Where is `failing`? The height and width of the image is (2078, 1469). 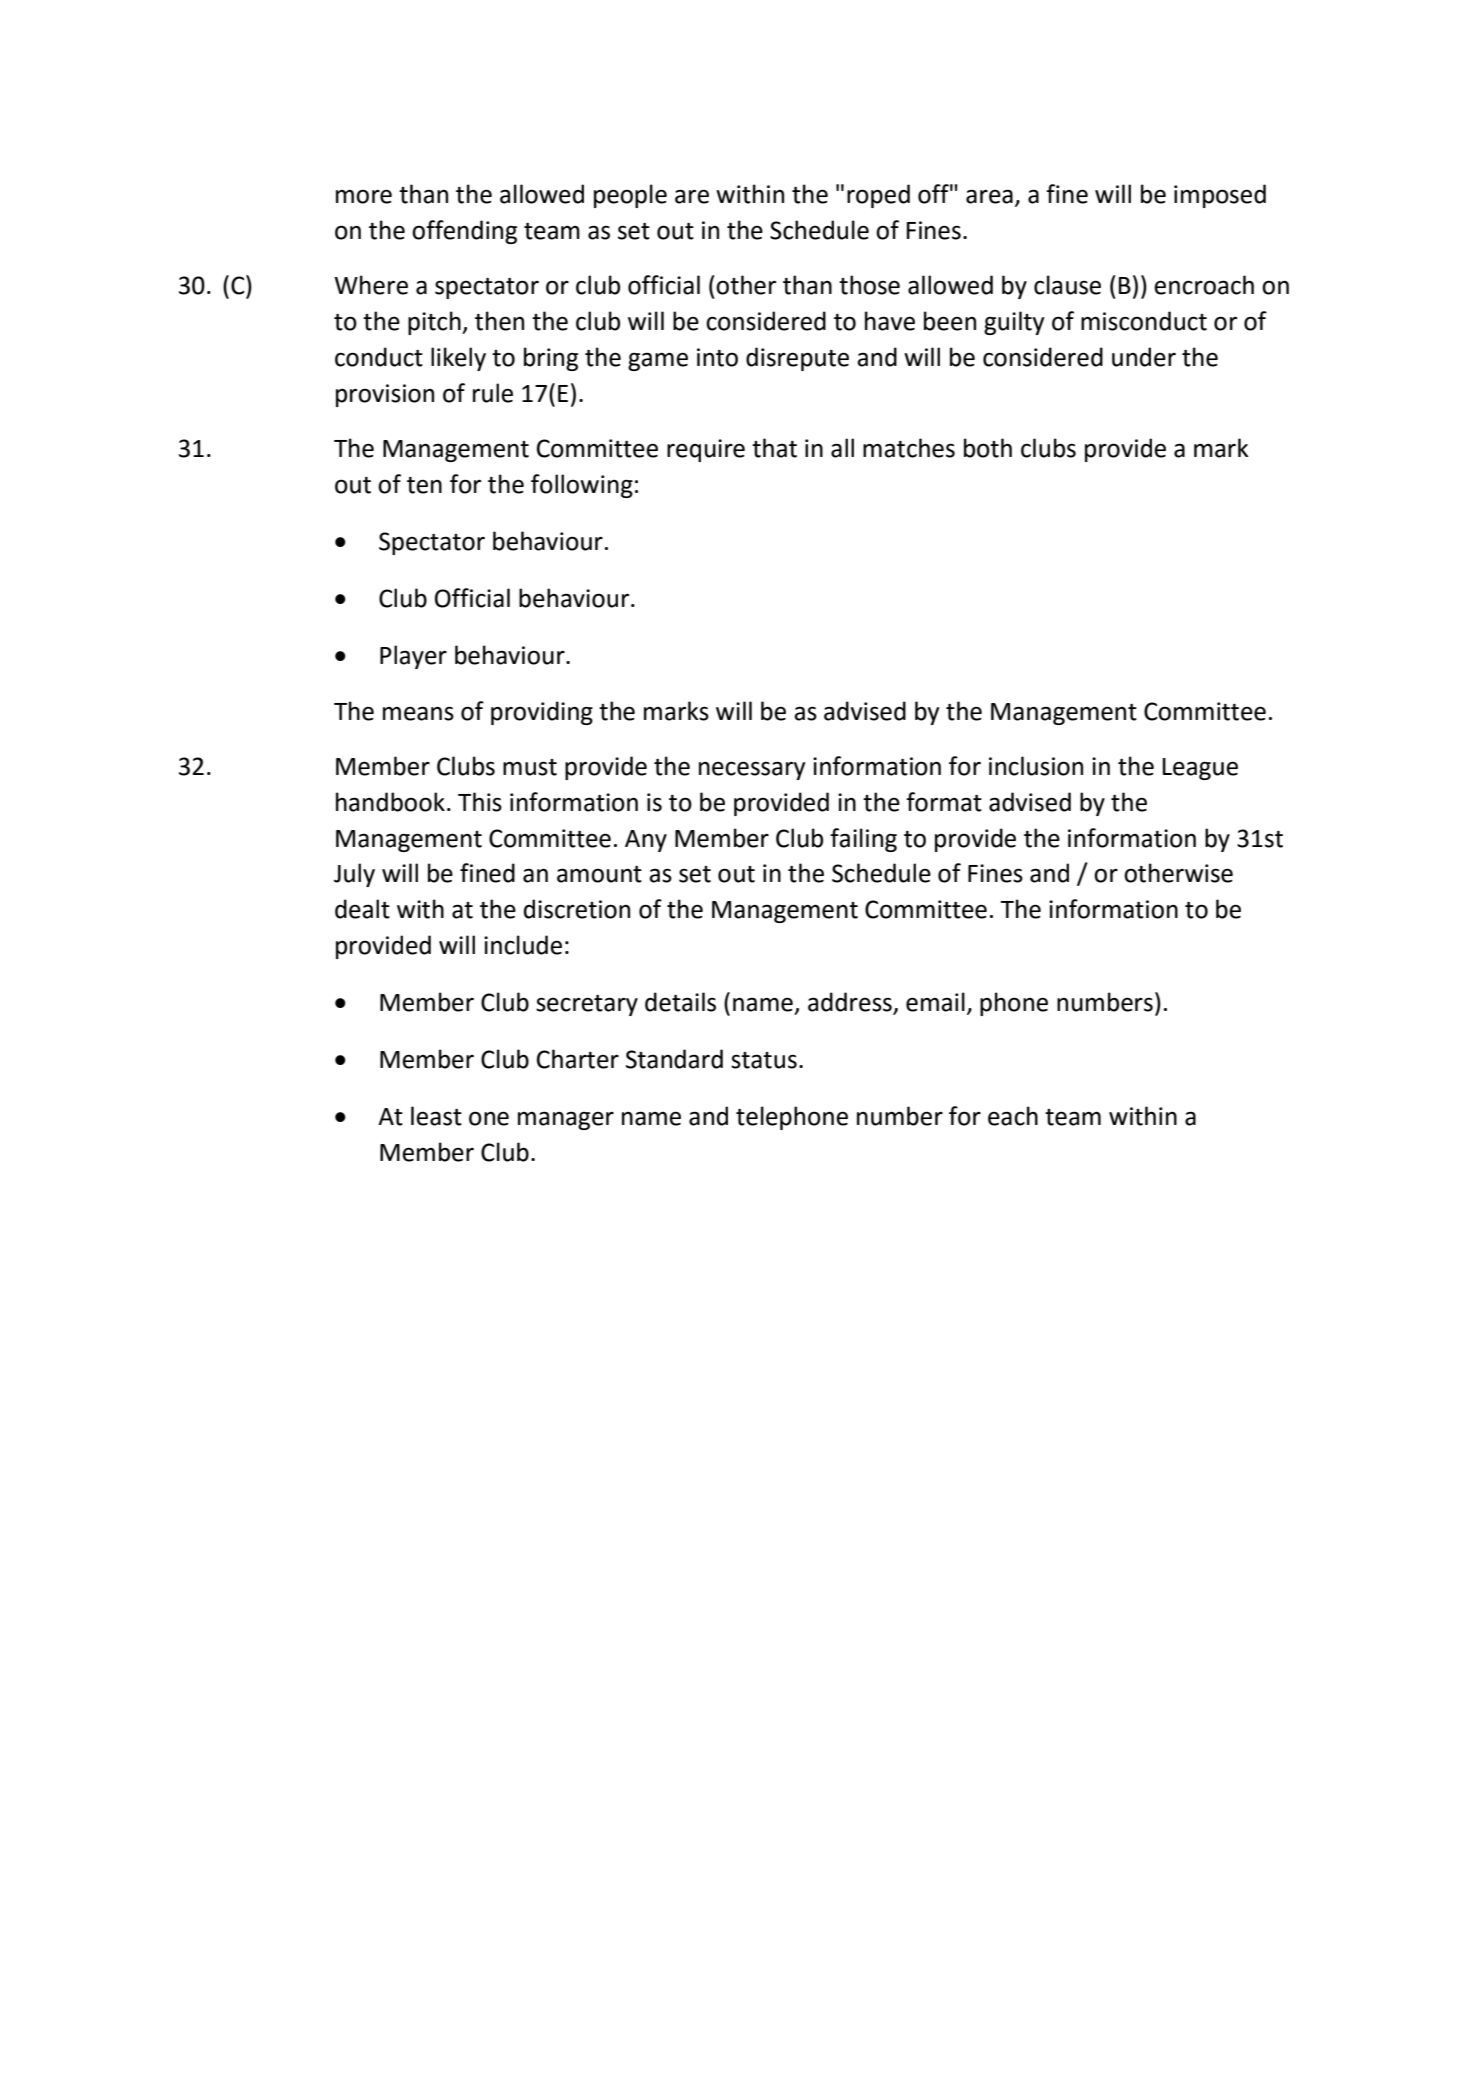 failing is located at coordinates (863, 840).
